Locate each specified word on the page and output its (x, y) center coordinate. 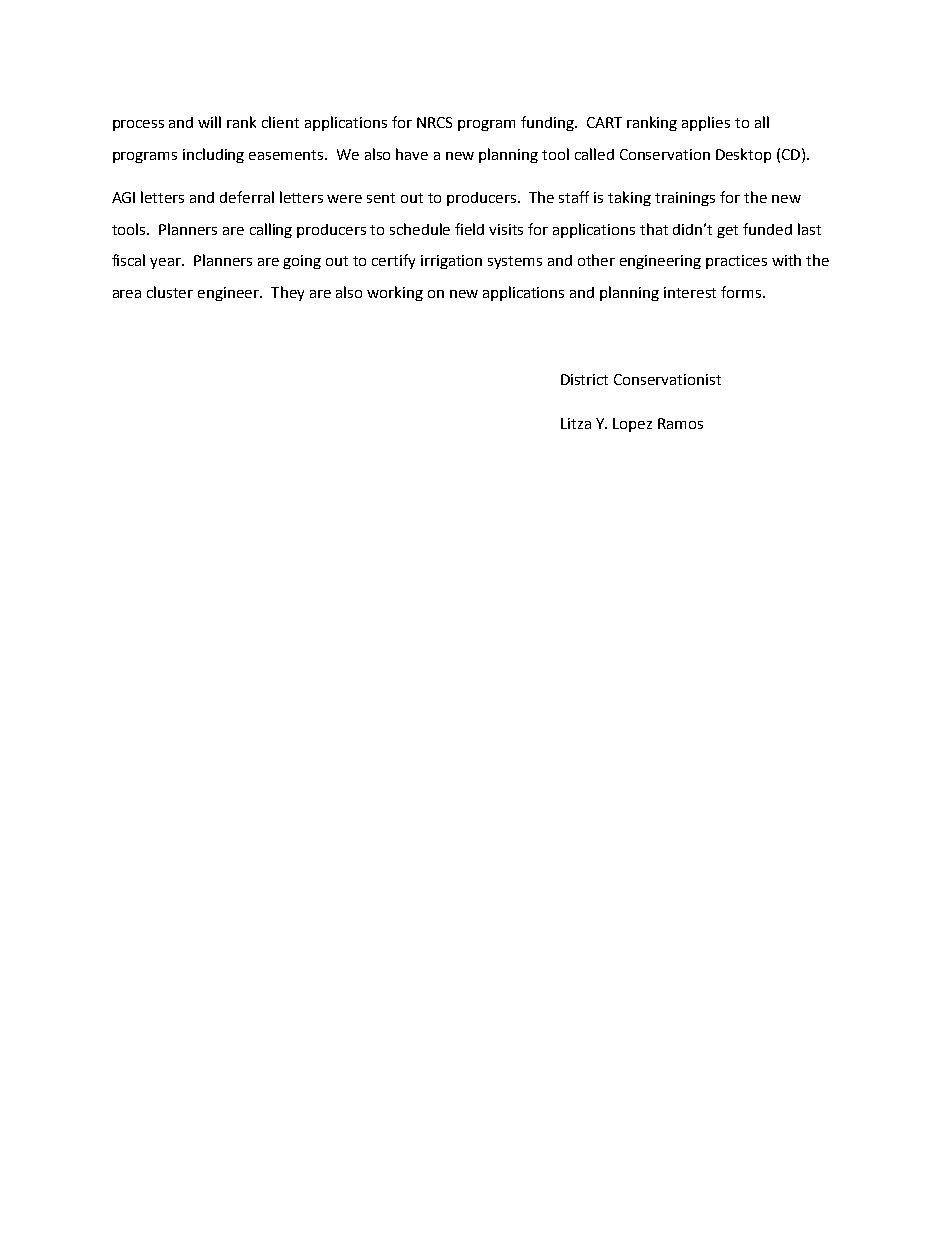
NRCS (434, 122)
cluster (170, 292)
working (395, 293)
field (469, 229)
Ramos (680, 423)
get (727, 231)
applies (706, 123)
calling (271, 230)
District (584, 379)
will (209, 122)
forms (742, 292)
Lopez (632, 425)
